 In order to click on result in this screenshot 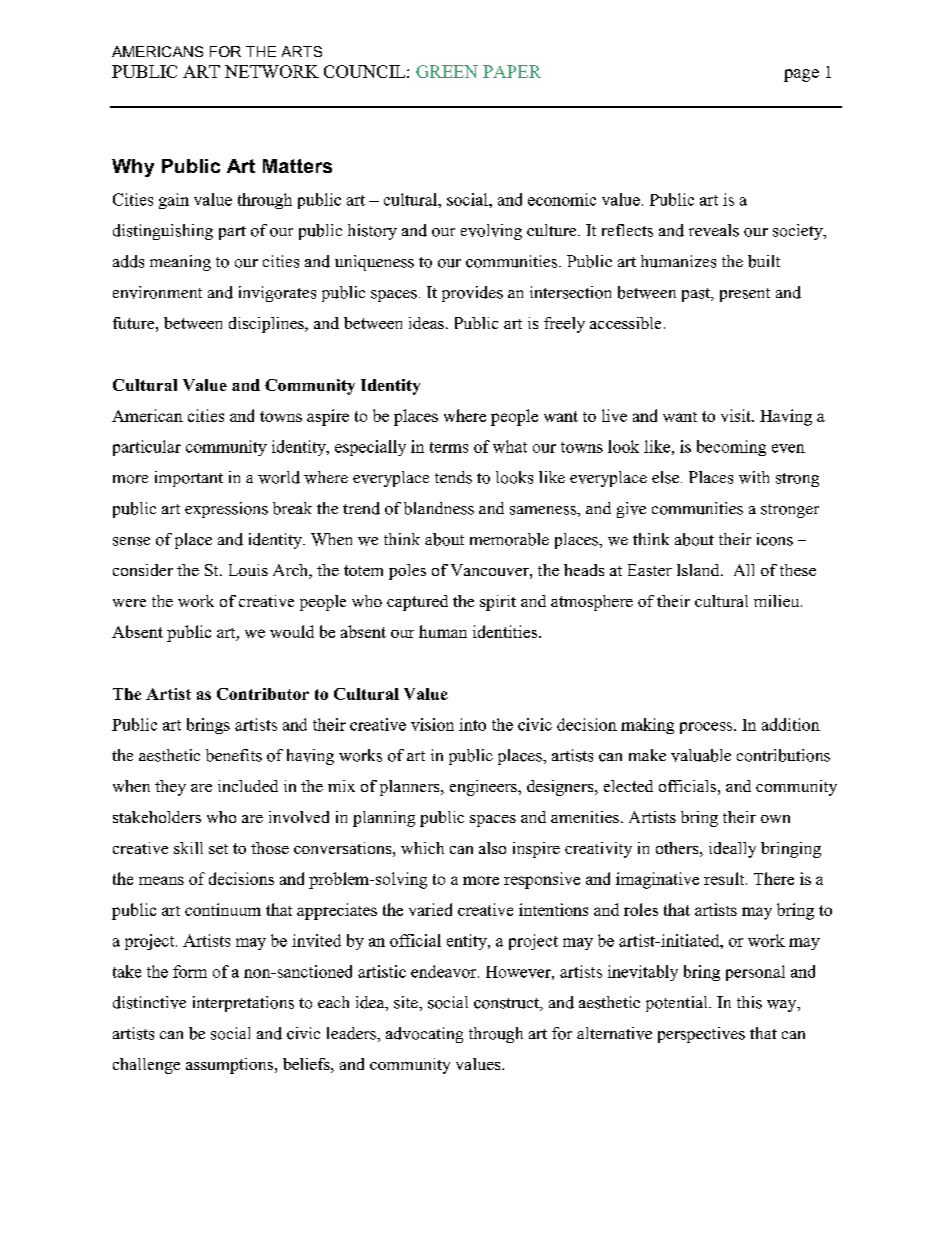, I will do `click(725, 878)`.
